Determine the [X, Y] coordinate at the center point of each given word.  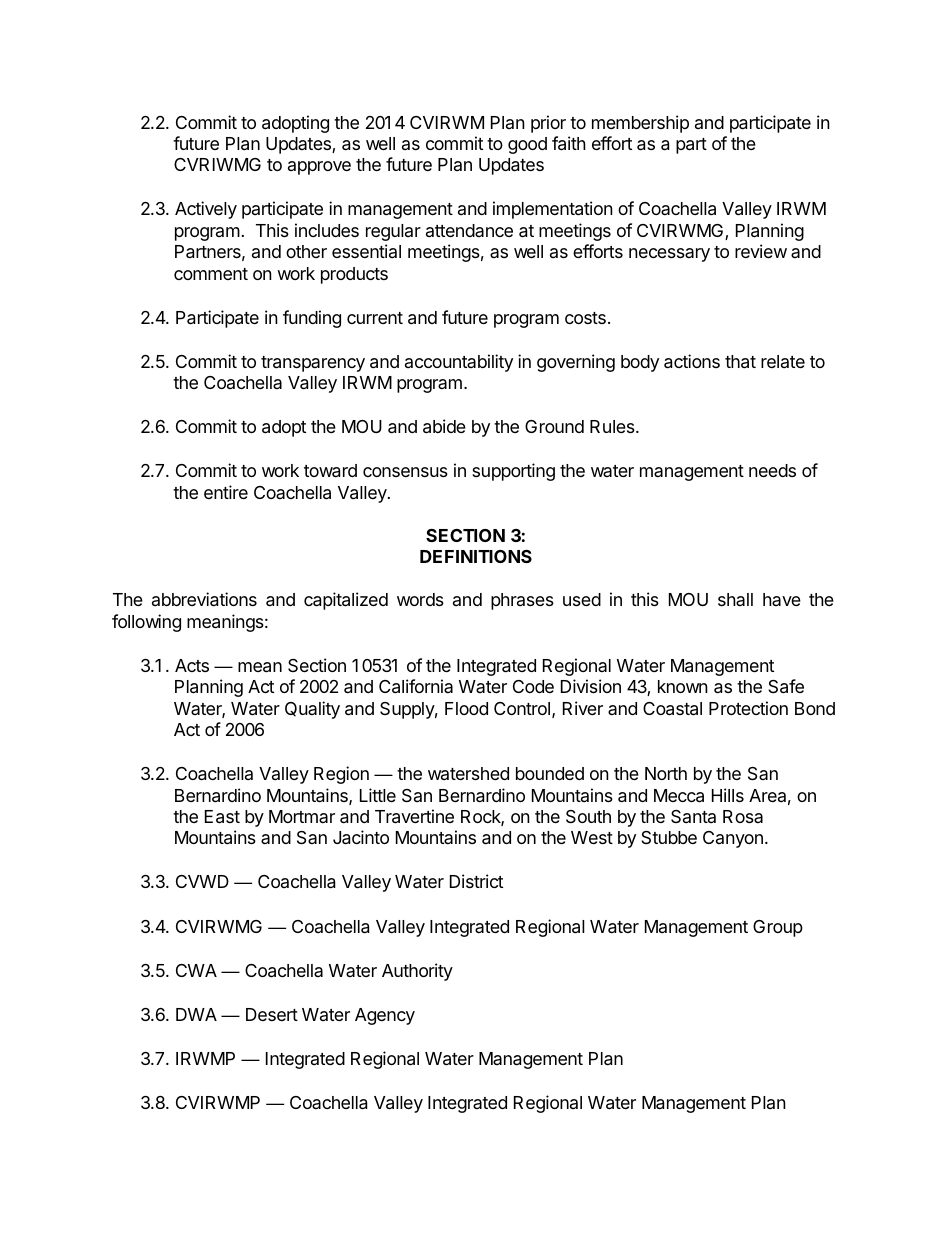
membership [640, 124]
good [527, 145]
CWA [196, 970]
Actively [206, 210]
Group [778, 928]
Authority [417, 972]
